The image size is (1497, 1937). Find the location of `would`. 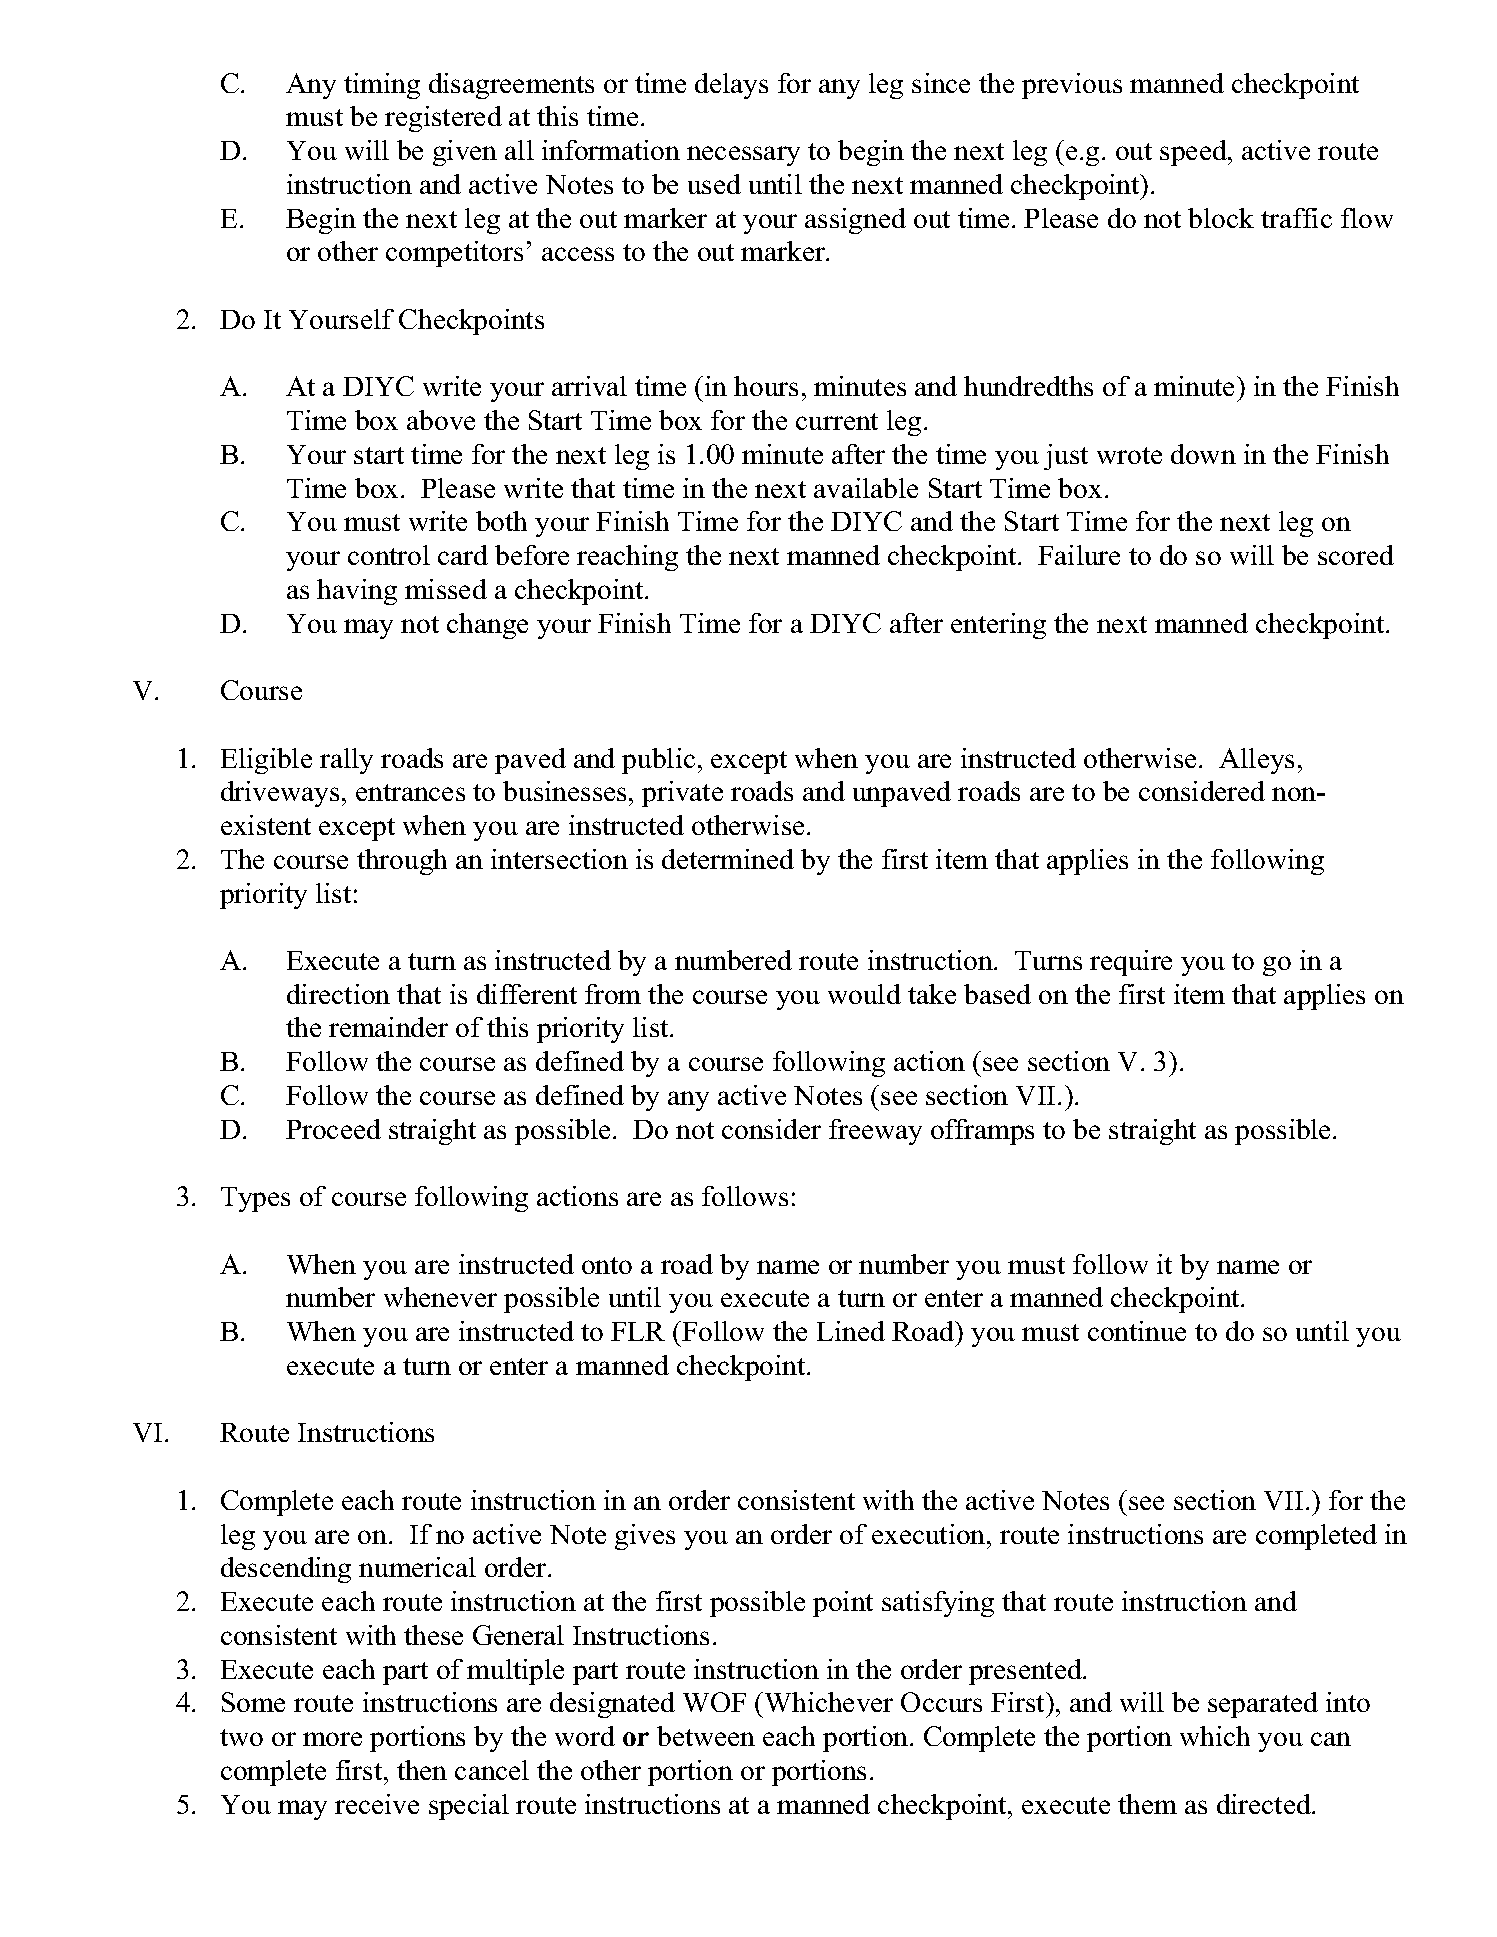

would is located at coordinates (864, 994).
